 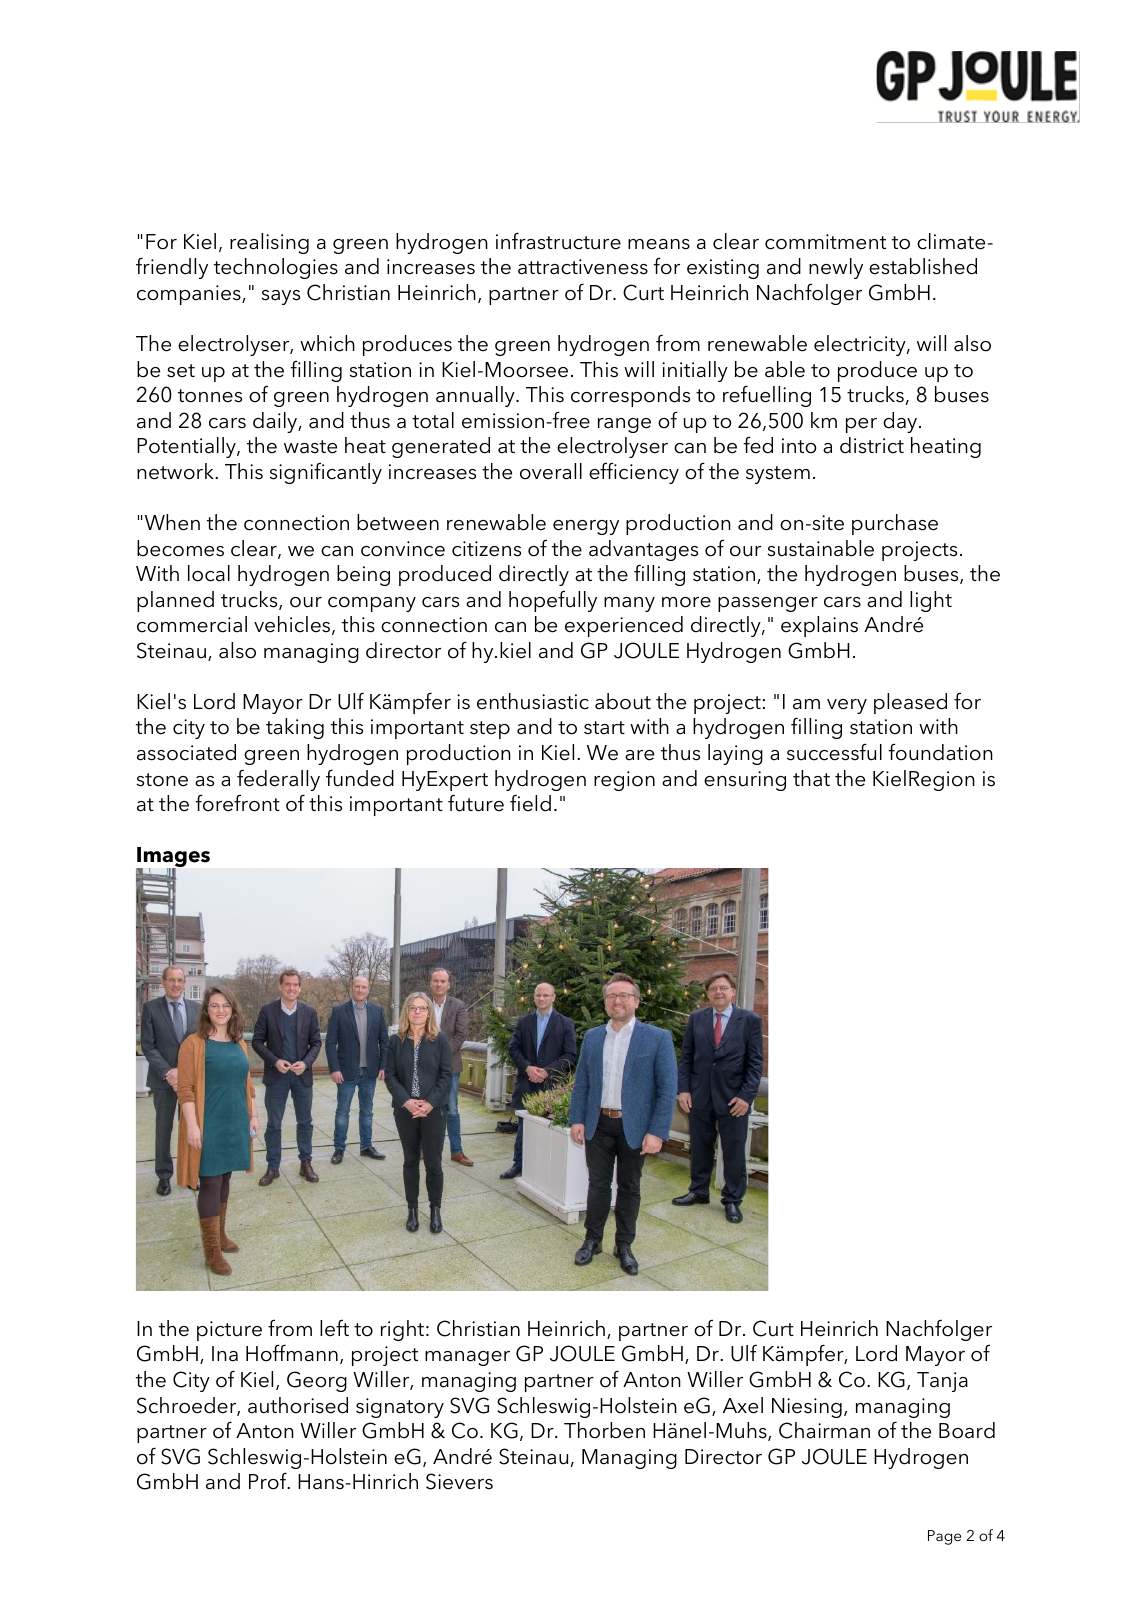 I want to click on about, so click(x=623, y=701).
